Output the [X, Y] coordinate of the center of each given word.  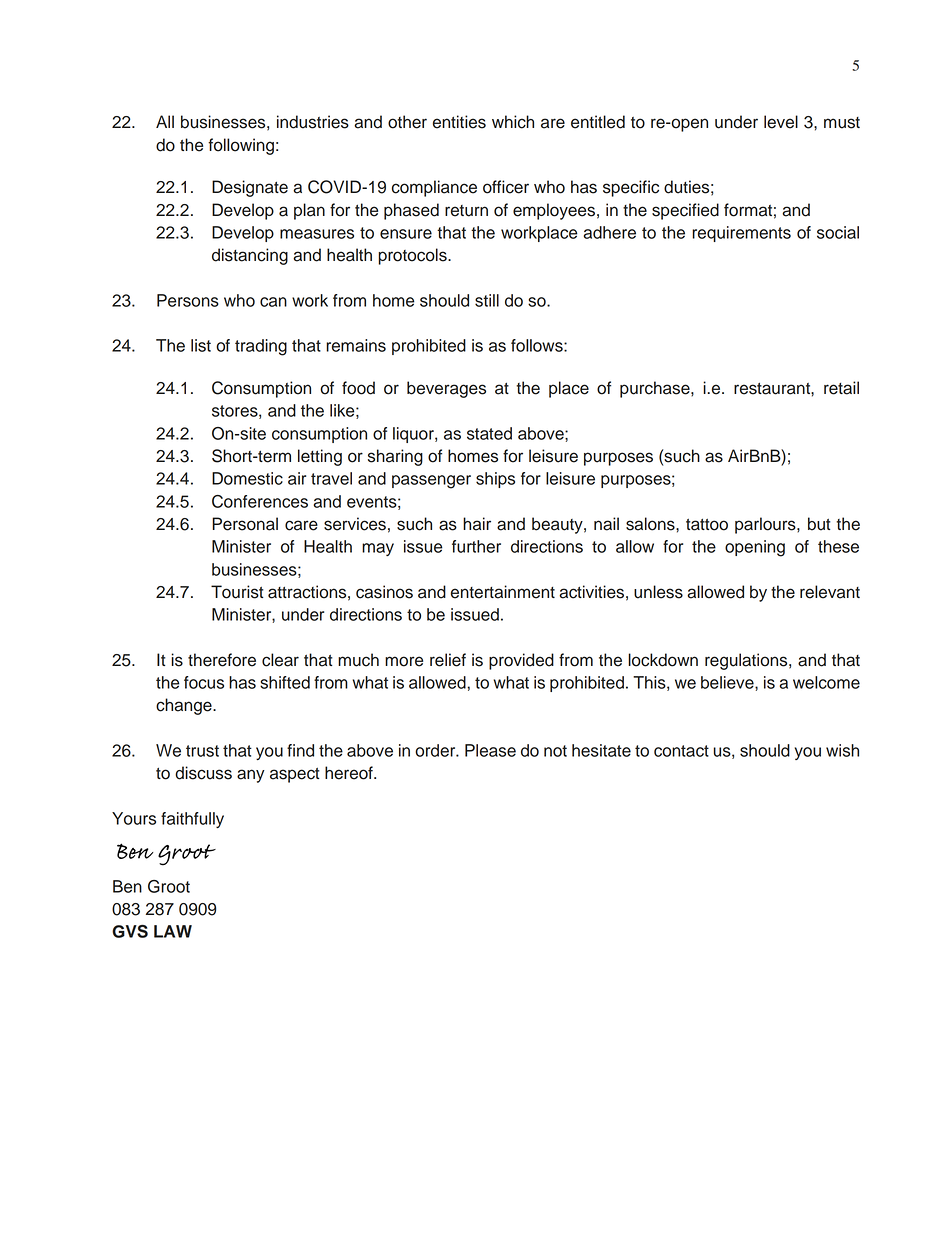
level [781, 122]
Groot [169, 886]
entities [459, 122]
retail [841, 388]
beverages [446, 389]
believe [728, 682]
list [201, 345]
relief [448, 660]
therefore [222, 660]
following [241, 146]
